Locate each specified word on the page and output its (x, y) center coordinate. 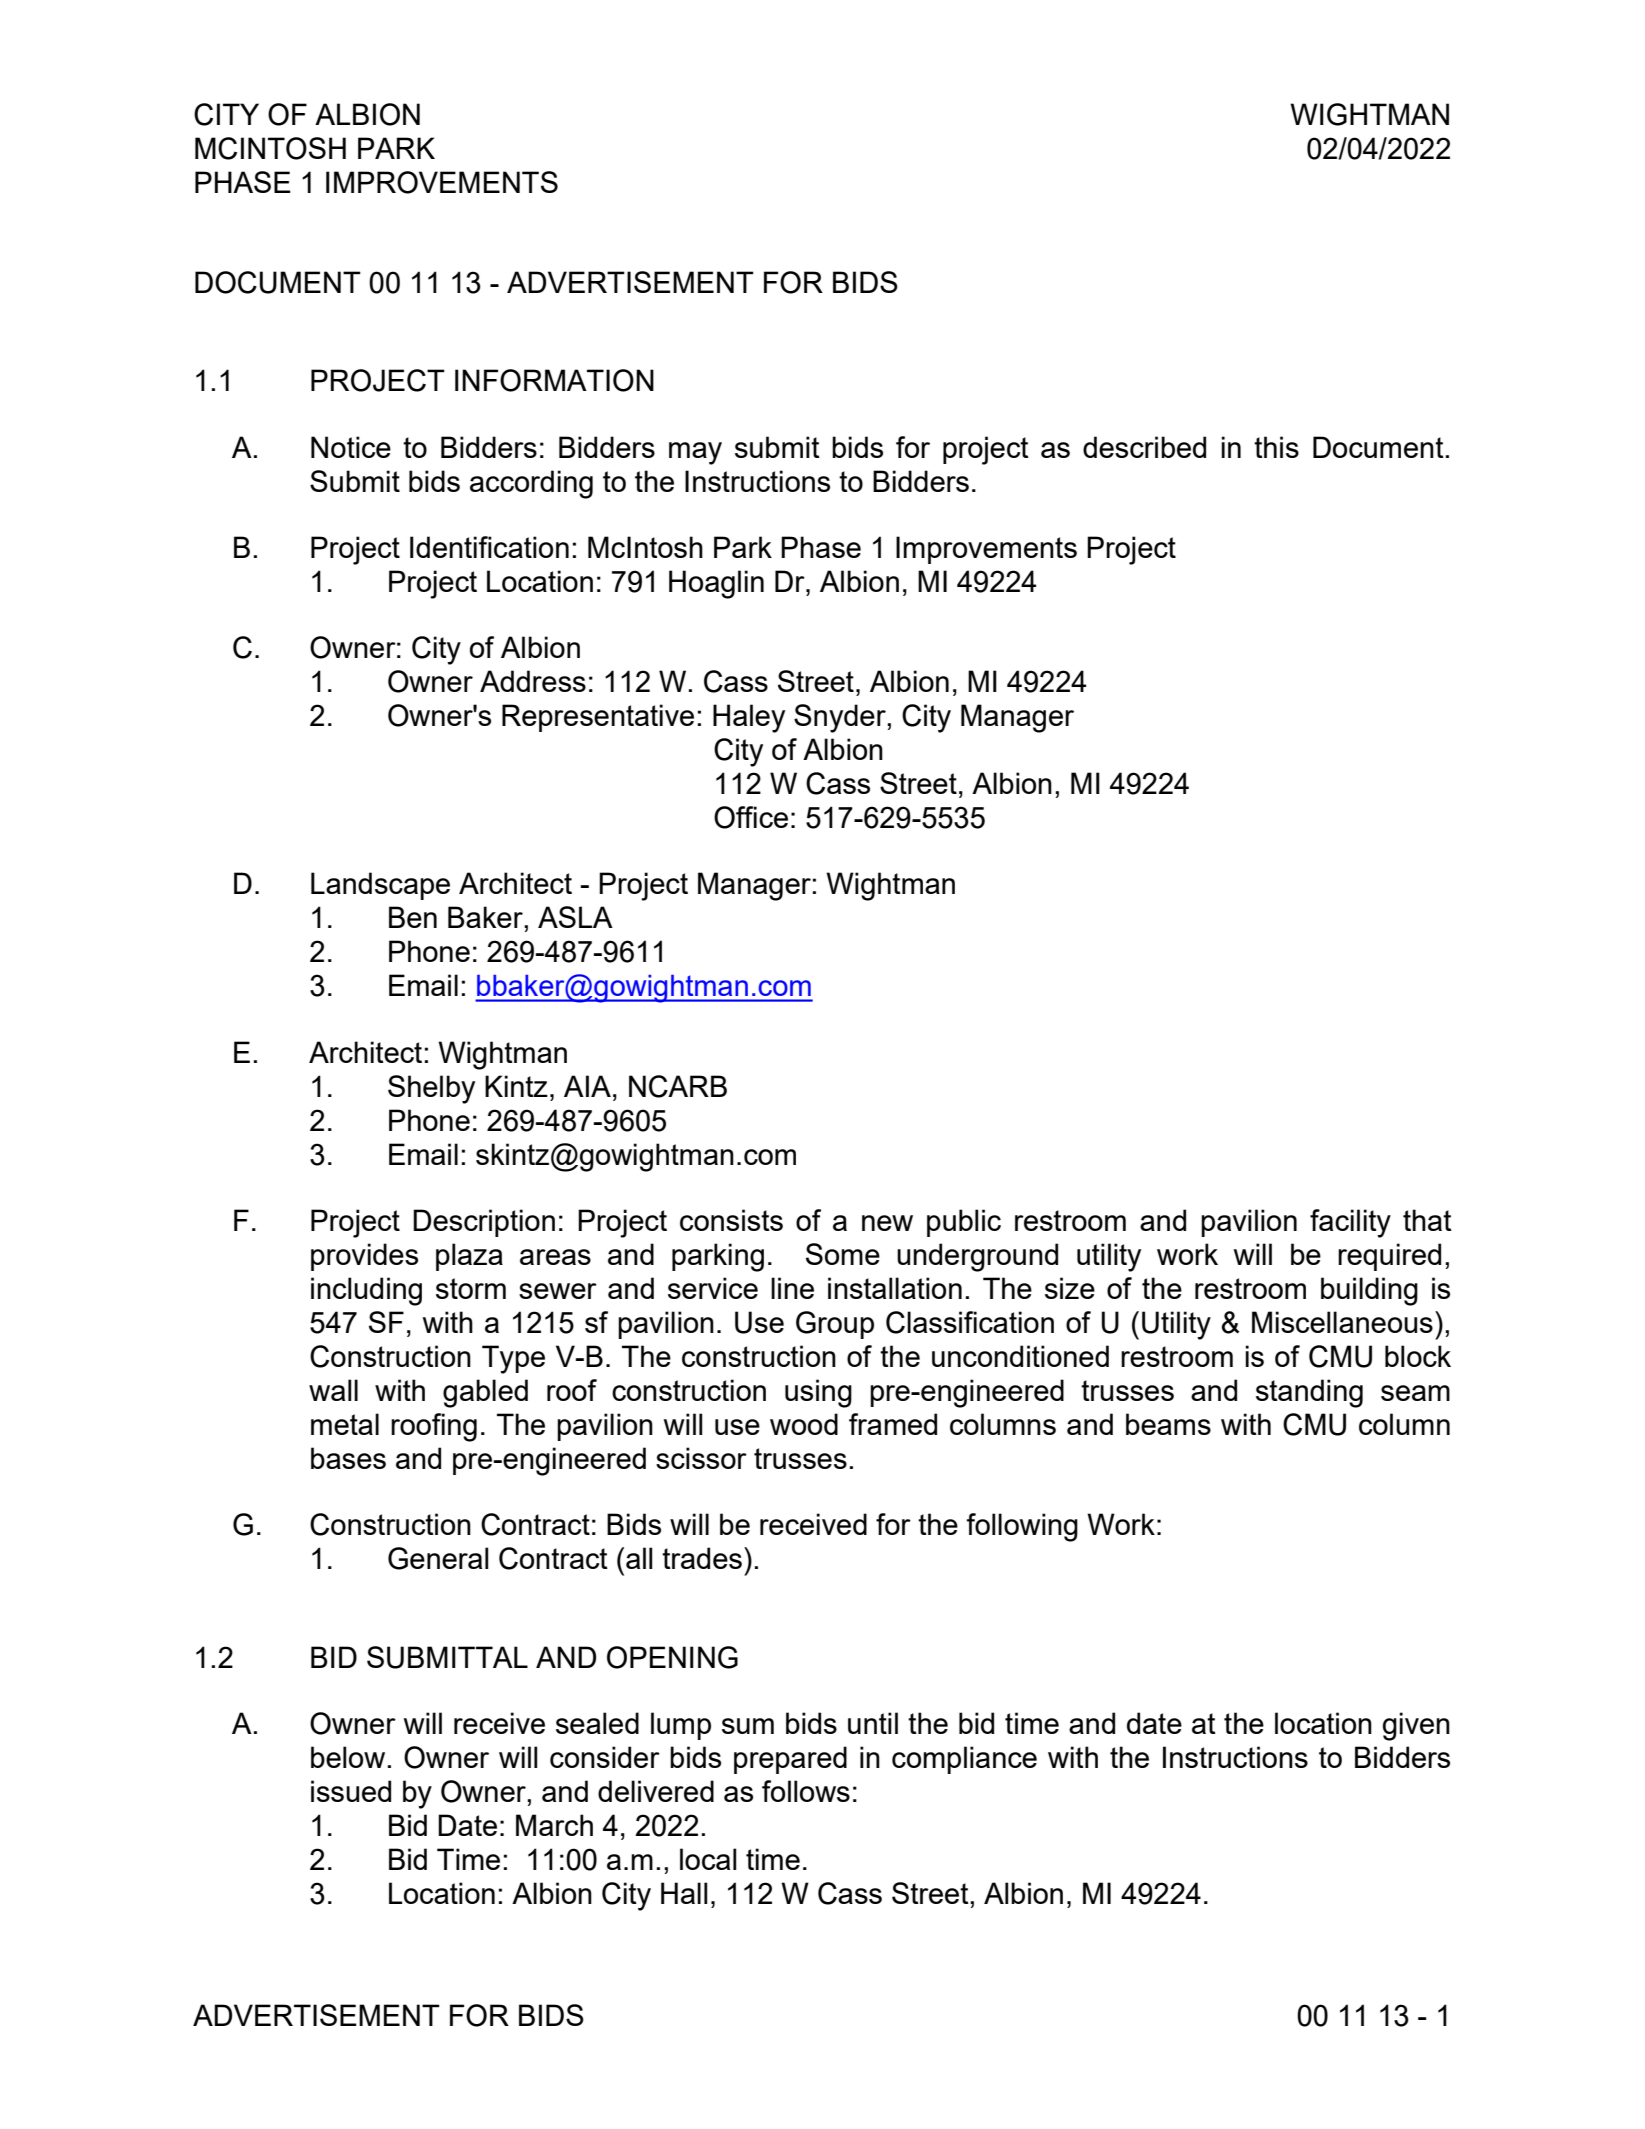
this (1276, 447)
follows (806, 1791)
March (554, 1825)
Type (513, 1359)
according (531, 484)
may (695, 453)
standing (1309, 1393)
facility (1350, 1223)
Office (751, 817)
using (818, 1393)
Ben (413, 917)
